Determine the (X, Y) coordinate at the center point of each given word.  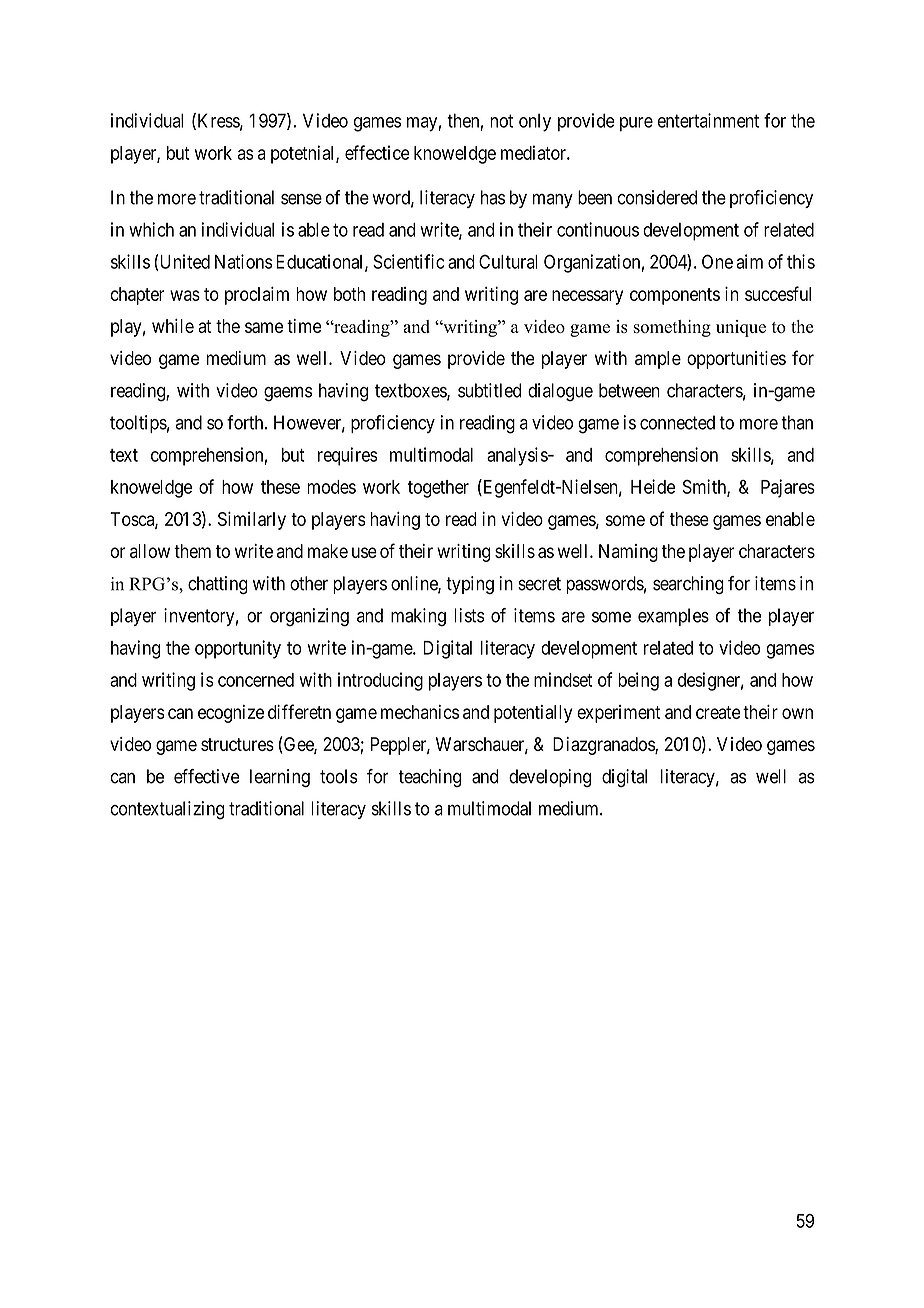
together (438, 489)
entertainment (708, 120)
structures (237, 744)
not (501, 121)
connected (677, 422)
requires (348, 456)
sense (301, 199)
